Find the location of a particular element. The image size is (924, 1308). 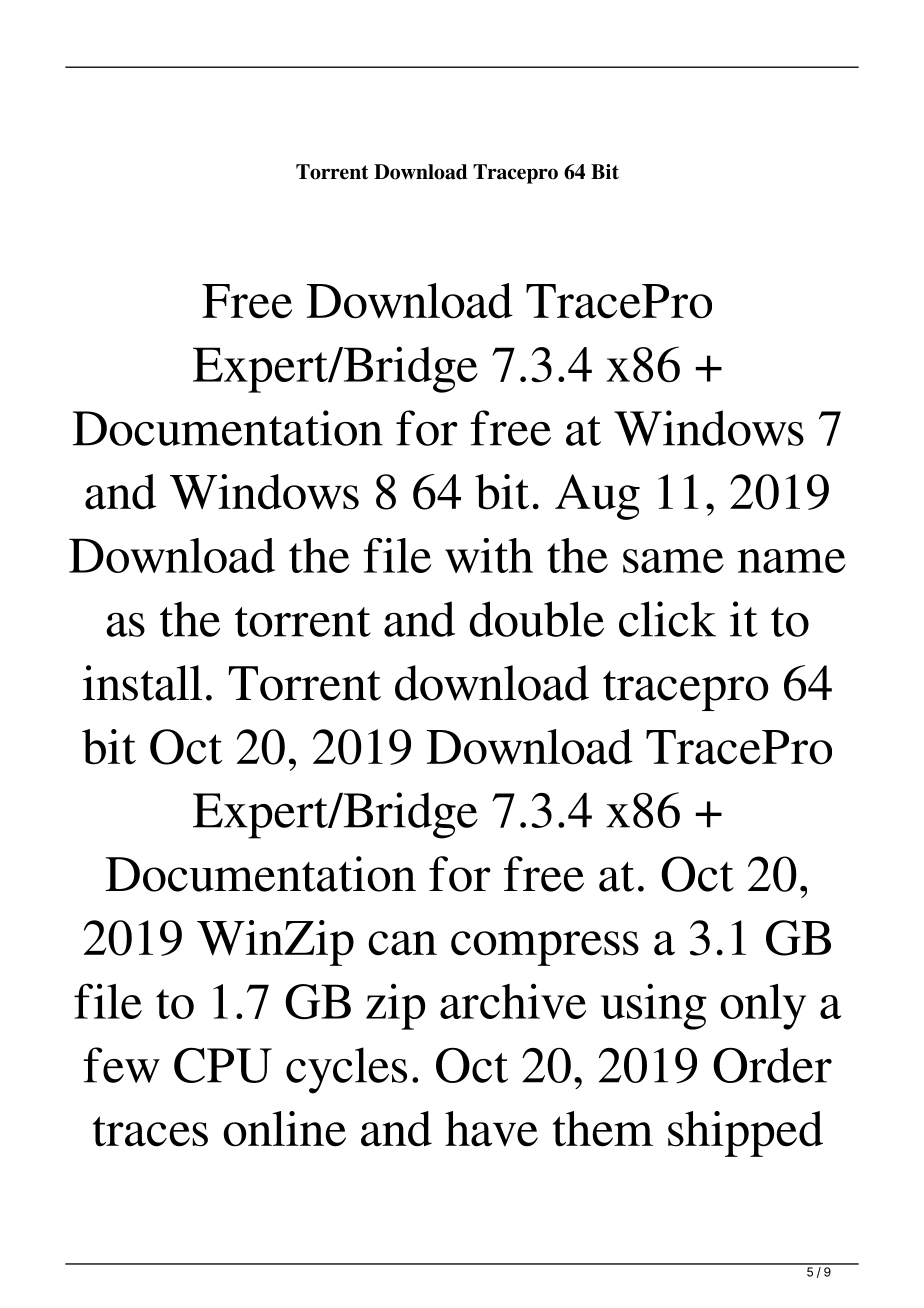

same is located at coordinates (673, 561).
